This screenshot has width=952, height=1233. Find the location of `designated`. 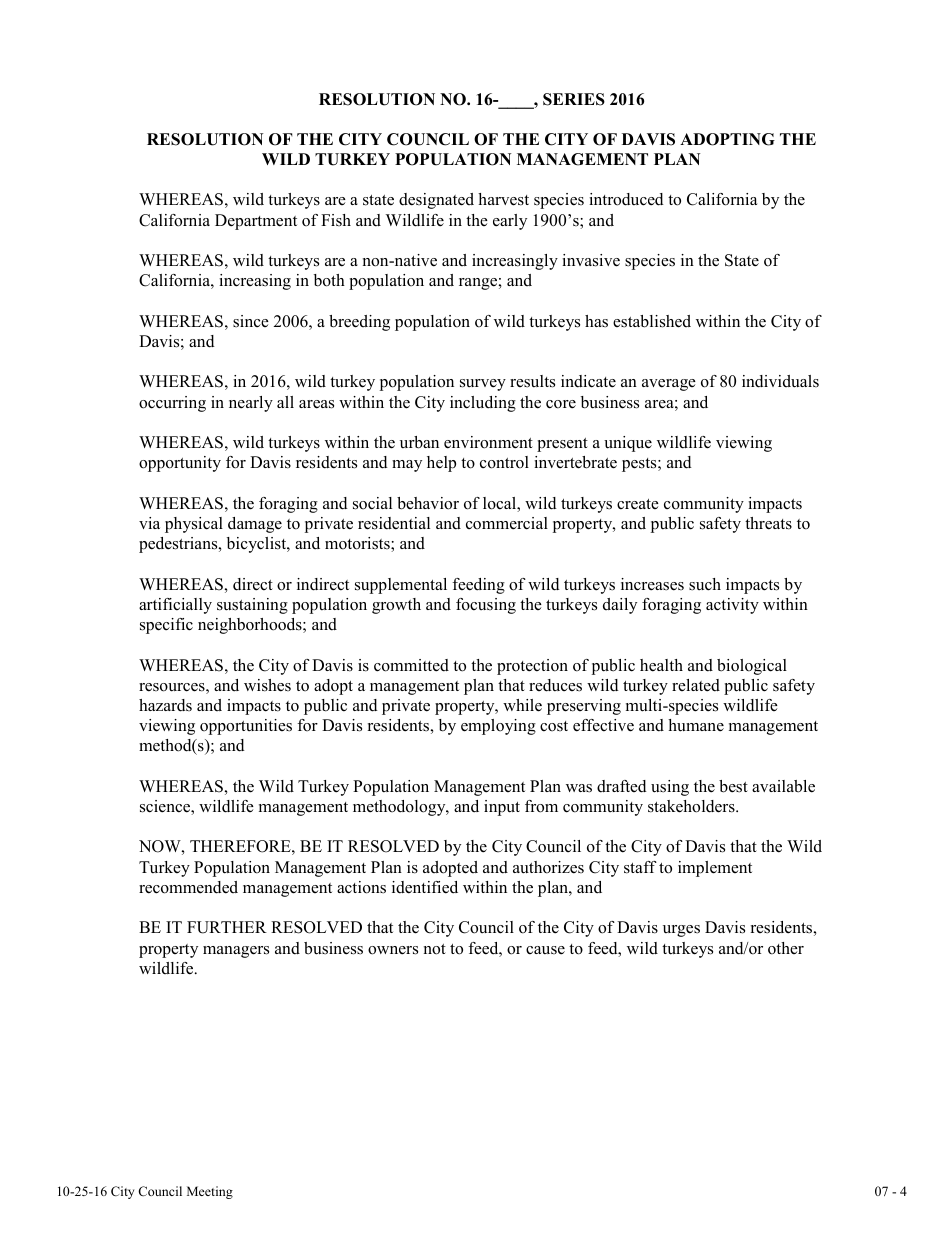

designated is located at coordinates (436, 201).
